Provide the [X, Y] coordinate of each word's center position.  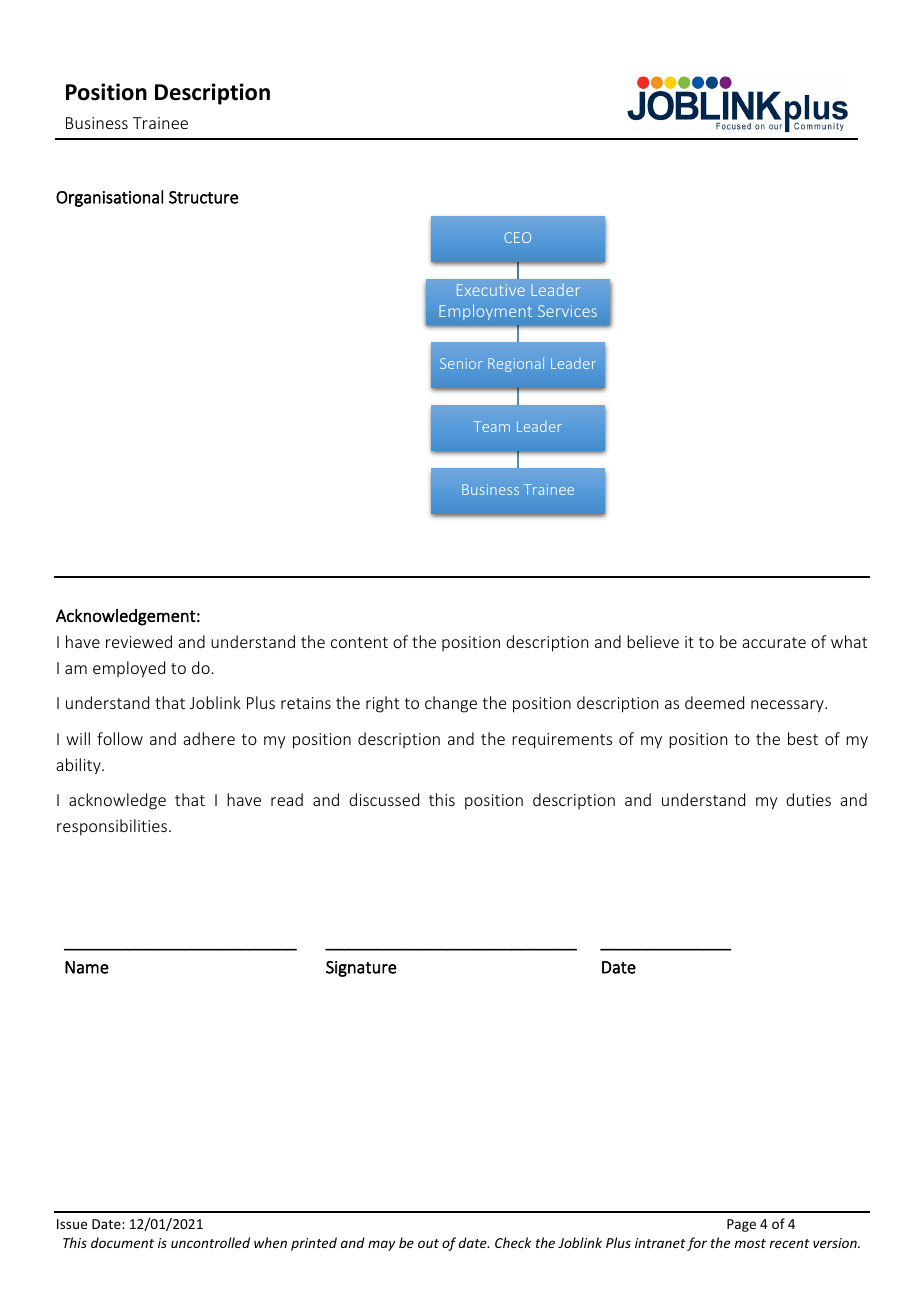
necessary [788, 706]
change [451, 704]
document [122, 1242]
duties [808, 799]
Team [491, 426]
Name [87, 967]
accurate [774, 642]
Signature [361, 969]
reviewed [139, 641]
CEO [517, 237]
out [428, 1243]
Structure [203, 197]
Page [741, 1225]
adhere [209, 738]
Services [567, 311]
